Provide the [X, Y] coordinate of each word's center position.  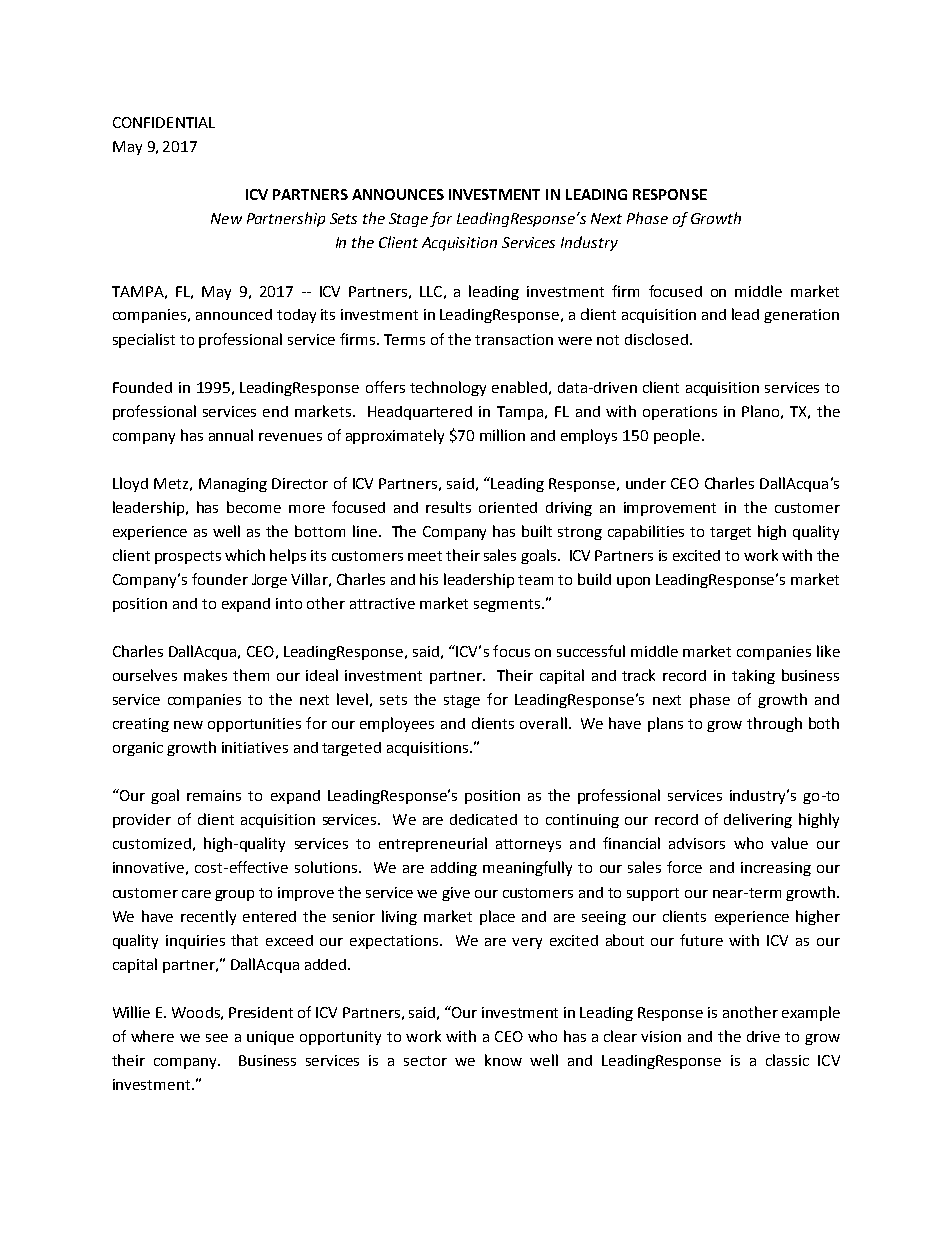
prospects [188, 557]
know [503, 1060]
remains [214, 795]
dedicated [483, 819]
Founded [142, 387]
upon [633, 582]
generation [801, 316]
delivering [758, 820]
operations [680, 413]
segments [508, 605]
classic [787, 1060]
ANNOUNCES [398, 194]
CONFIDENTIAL [164, 122]
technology [448, 388]
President [261, 1012]
